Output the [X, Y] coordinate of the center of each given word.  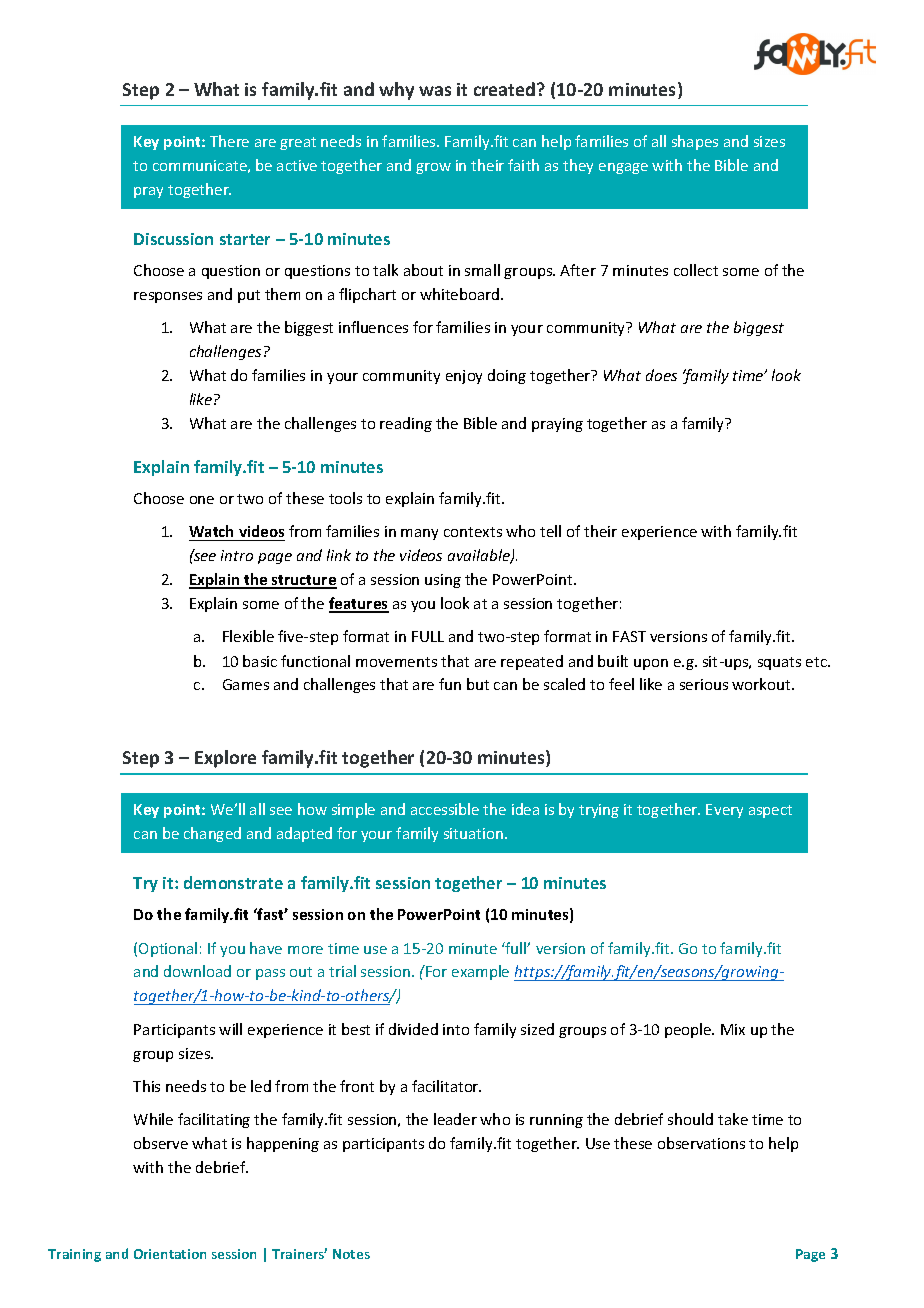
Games [246, 684]
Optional [168, 949]
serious [704, 684]
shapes [695, 142]
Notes [351, 1254]
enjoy [464, 377]
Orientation [170, 1254]
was [435, 91]
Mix [733, 1029]
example [480, 972]
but [478, 684]
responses [168, 297]
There [229, 141]
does [661, 375]
